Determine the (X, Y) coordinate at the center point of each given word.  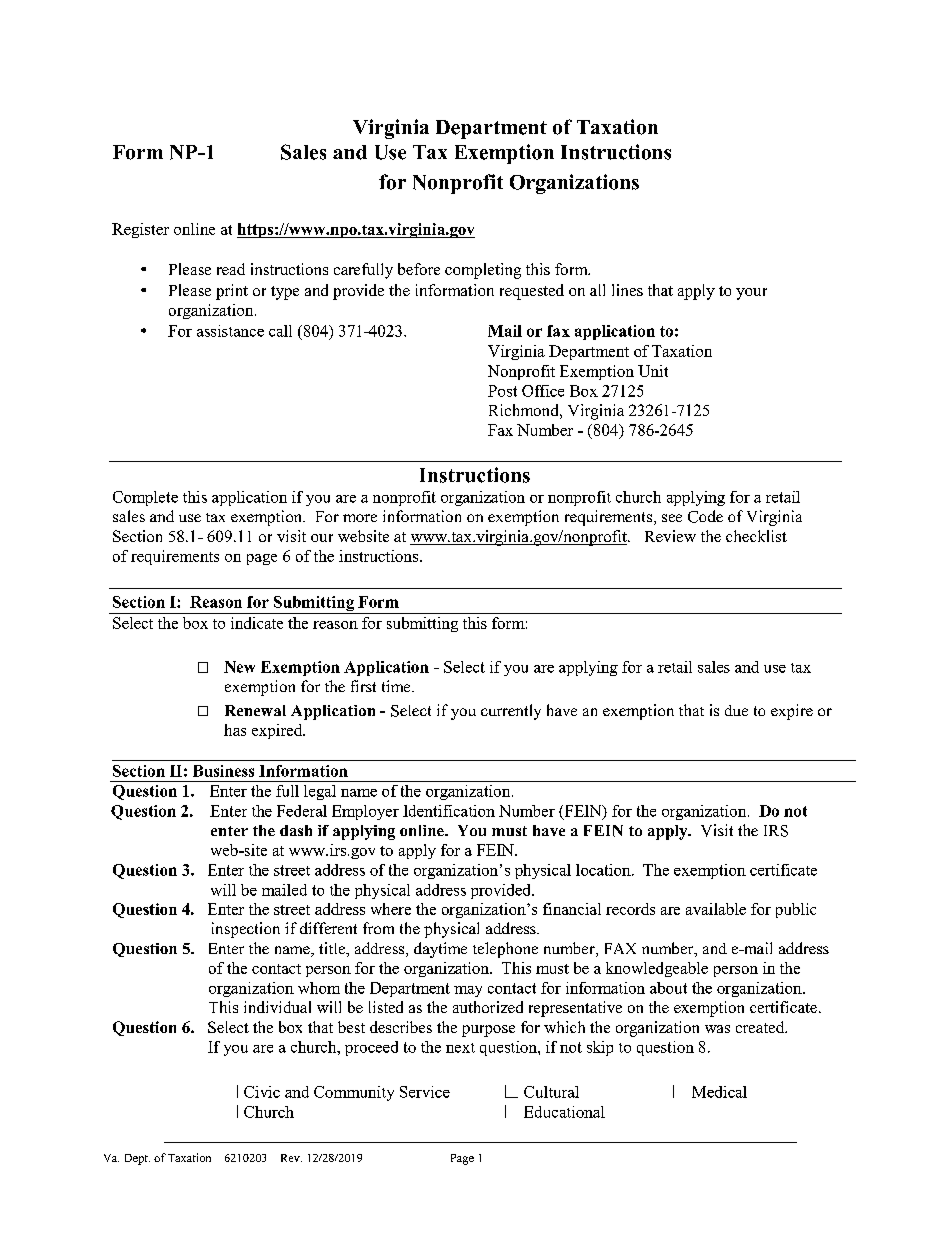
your (751, 294)
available (716, 909)
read (231, 269)
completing (483, 271)
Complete (145, 498)
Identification (449, 811)
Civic (262, 1092)
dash (296, 830)
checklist (756, 536)
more (360, 518)
